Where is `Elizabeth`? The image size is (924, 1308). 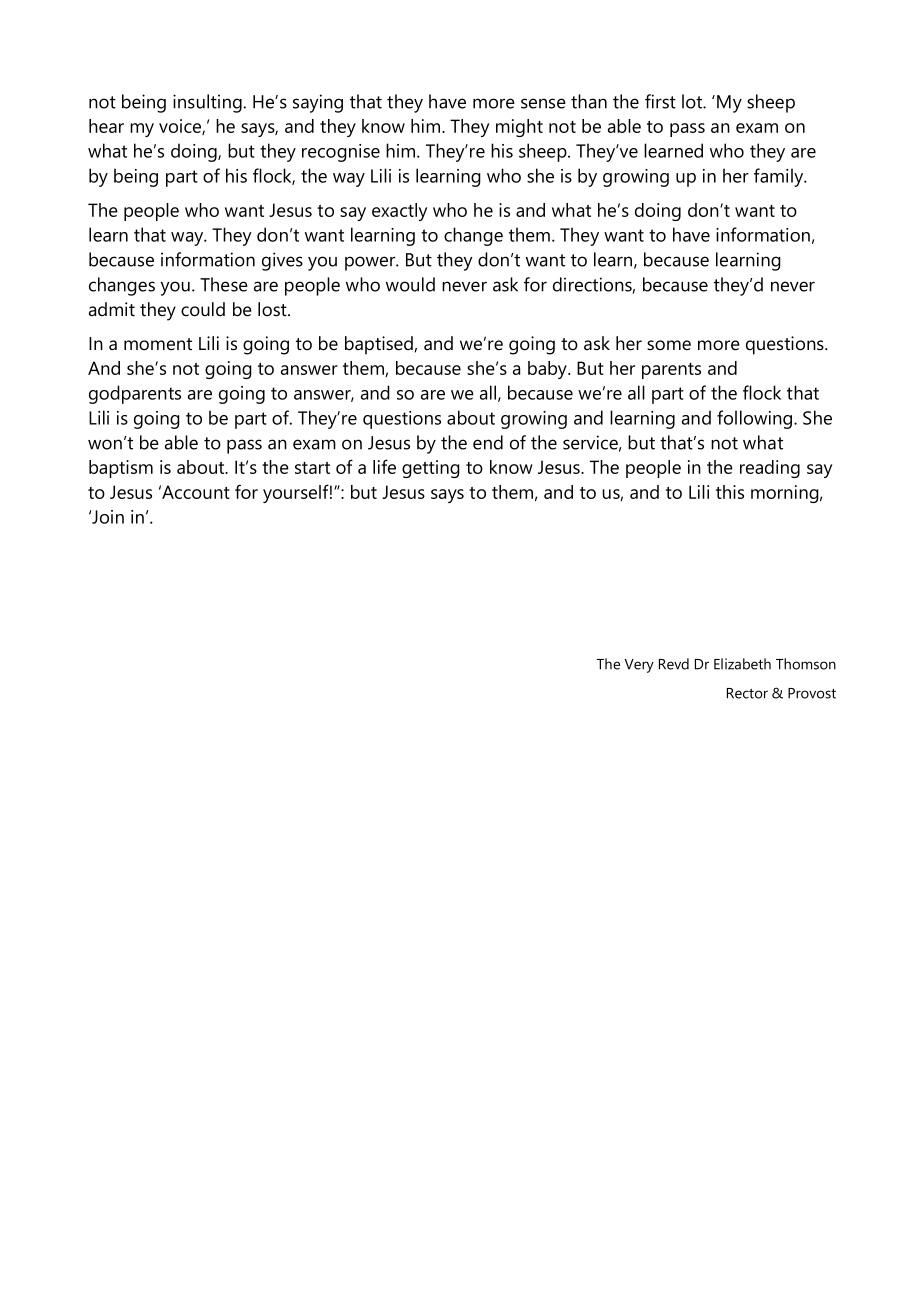 Elizabeth is located at coordinates (742, 664).
